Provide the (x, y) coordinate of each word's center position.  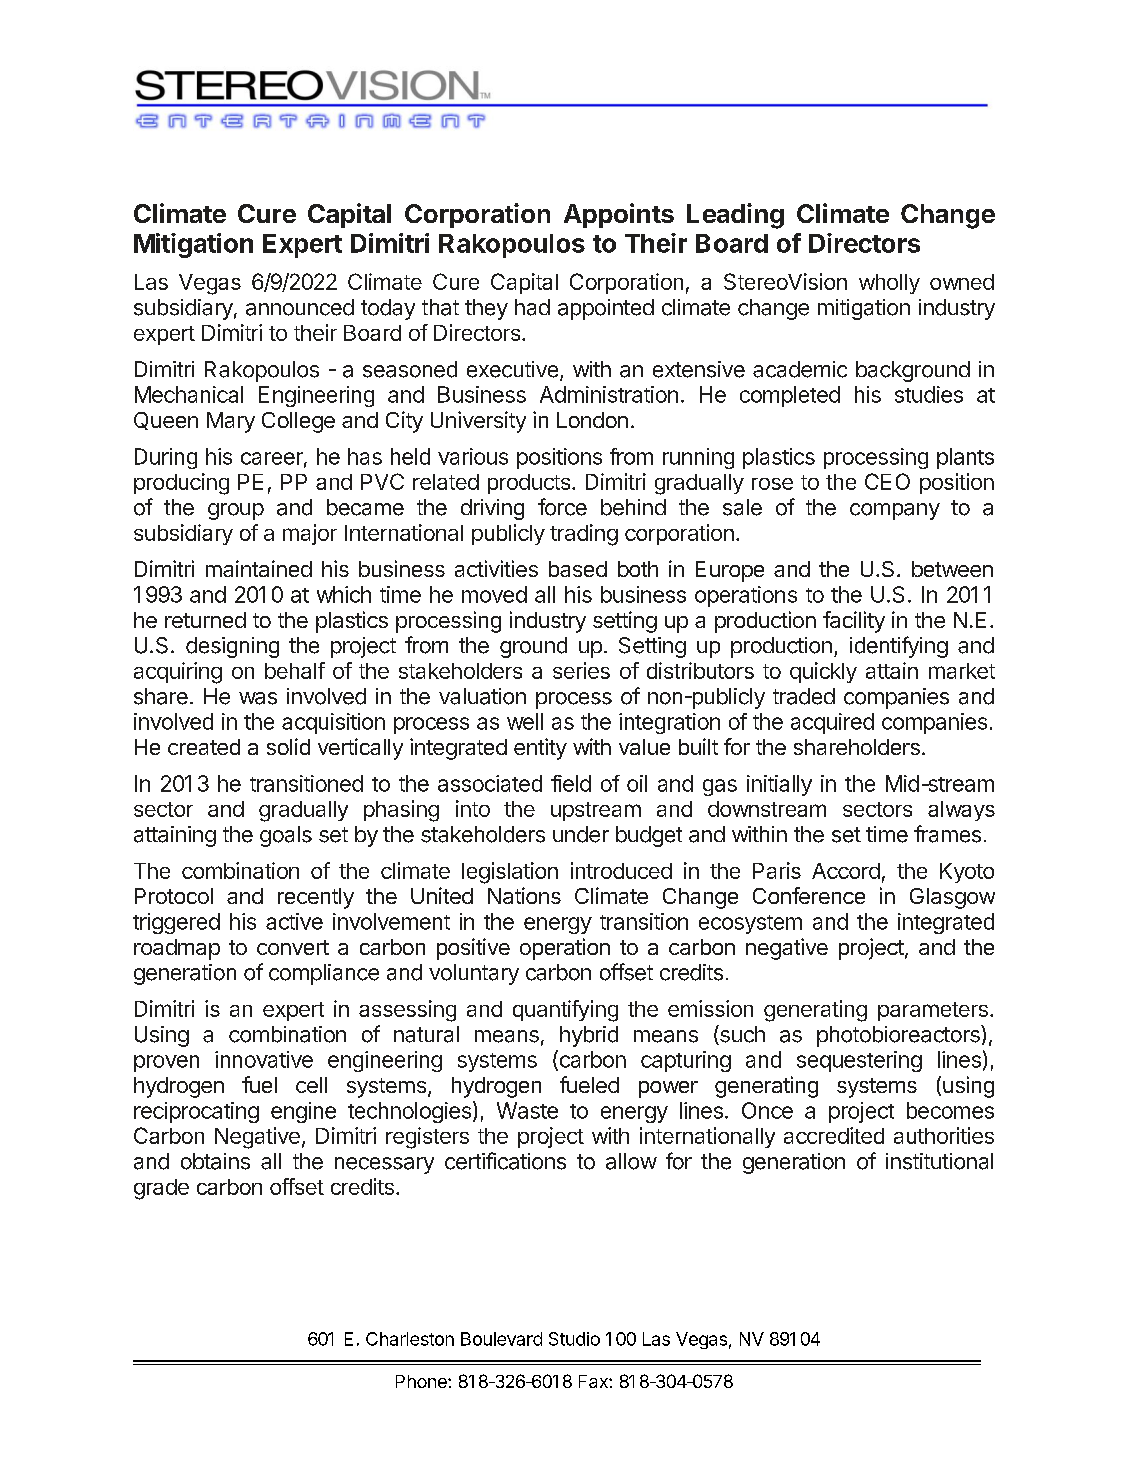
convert (293, 947)
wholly (889, 284)
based (578, 569)
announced (300, 307)
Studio (574, 1339)
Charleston (410, 1339)
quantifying (565, 1011)
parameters (933, 1011)
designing (232, 647)
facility (854, 622)
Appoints (619, 215)
